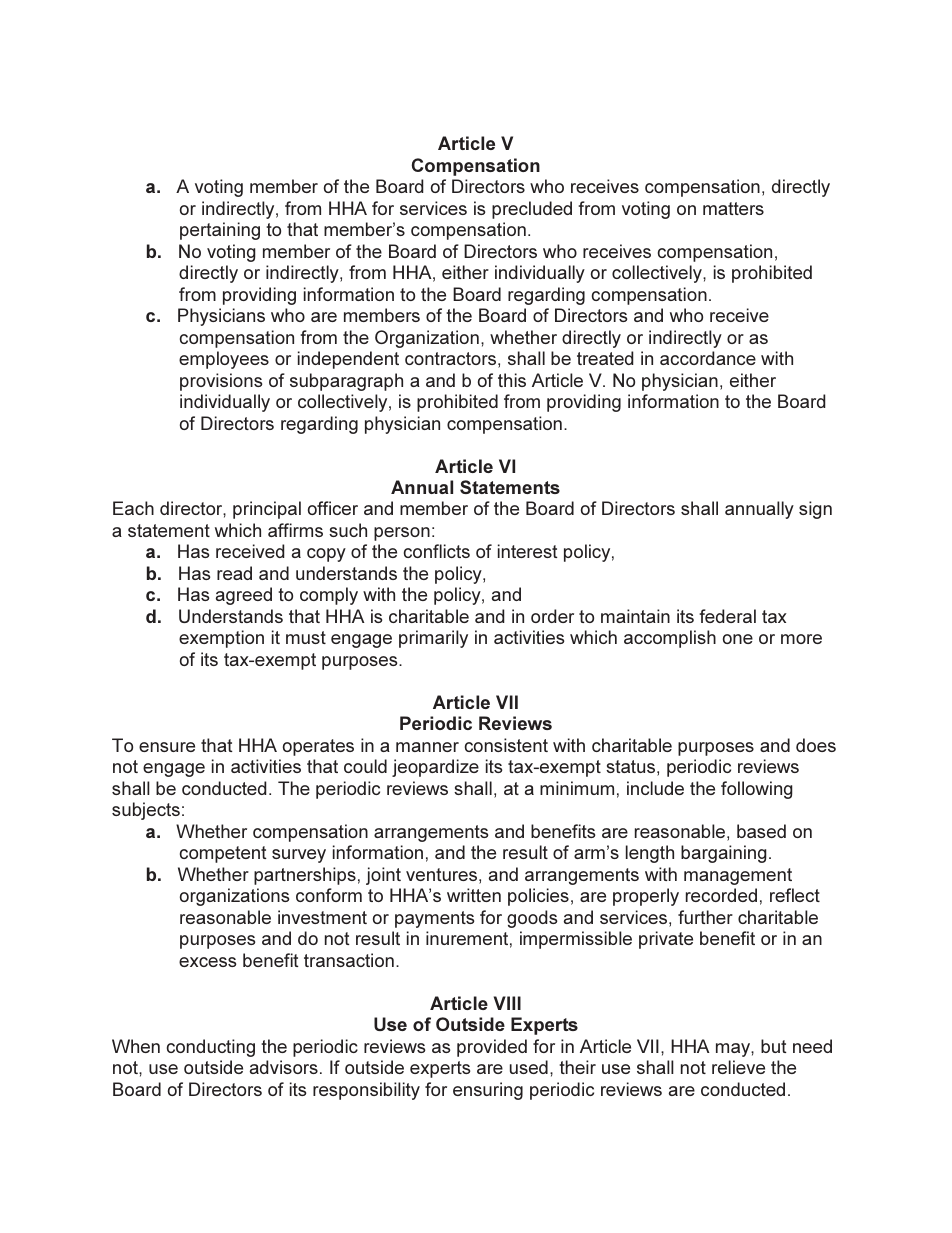  What do you see at coordinates (220, 231) in the image?
I see `pertaining` at bounding box center [220, 231].
